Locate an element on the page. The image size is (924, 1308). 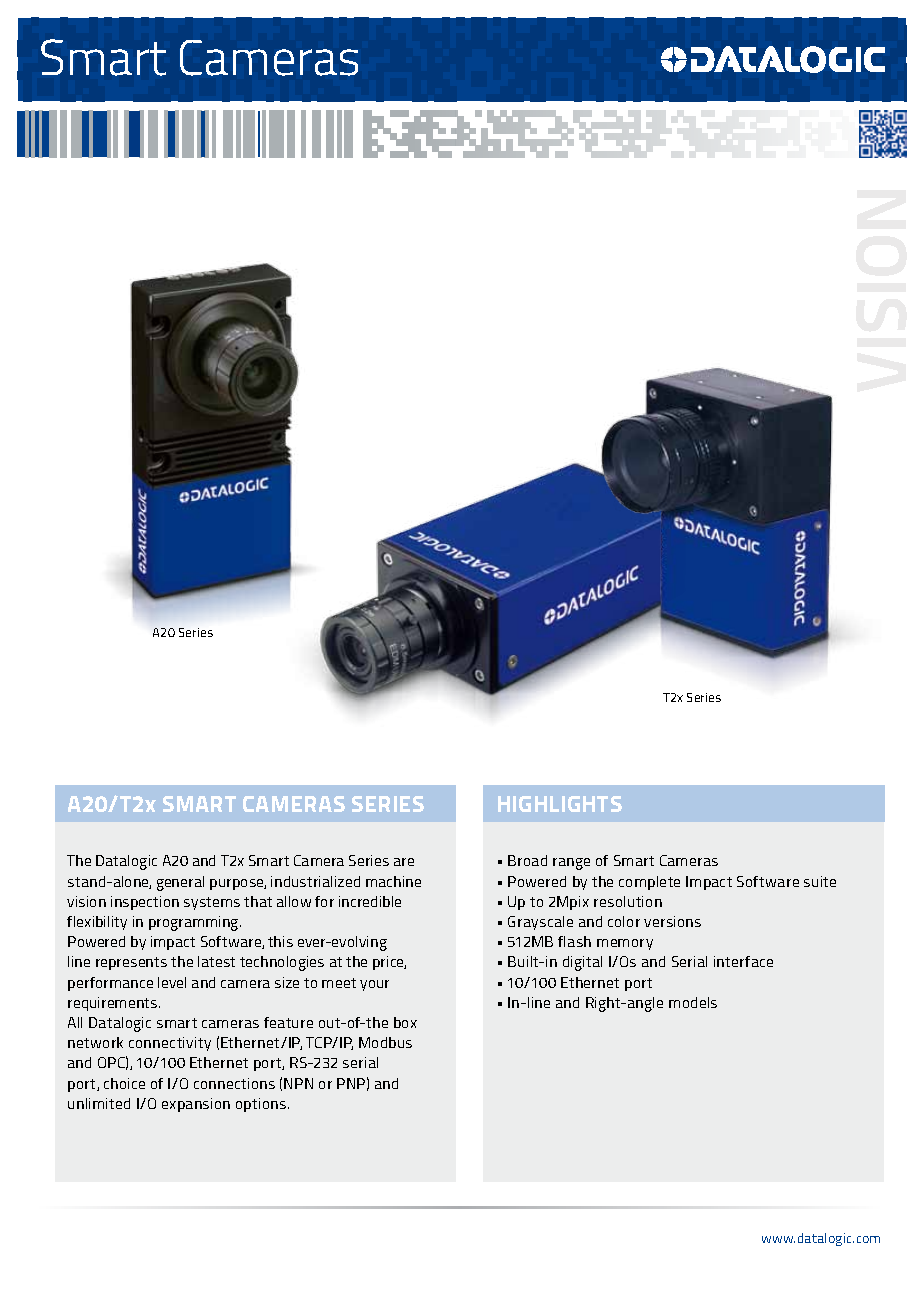
interface is located at coordinates (743, 961).
